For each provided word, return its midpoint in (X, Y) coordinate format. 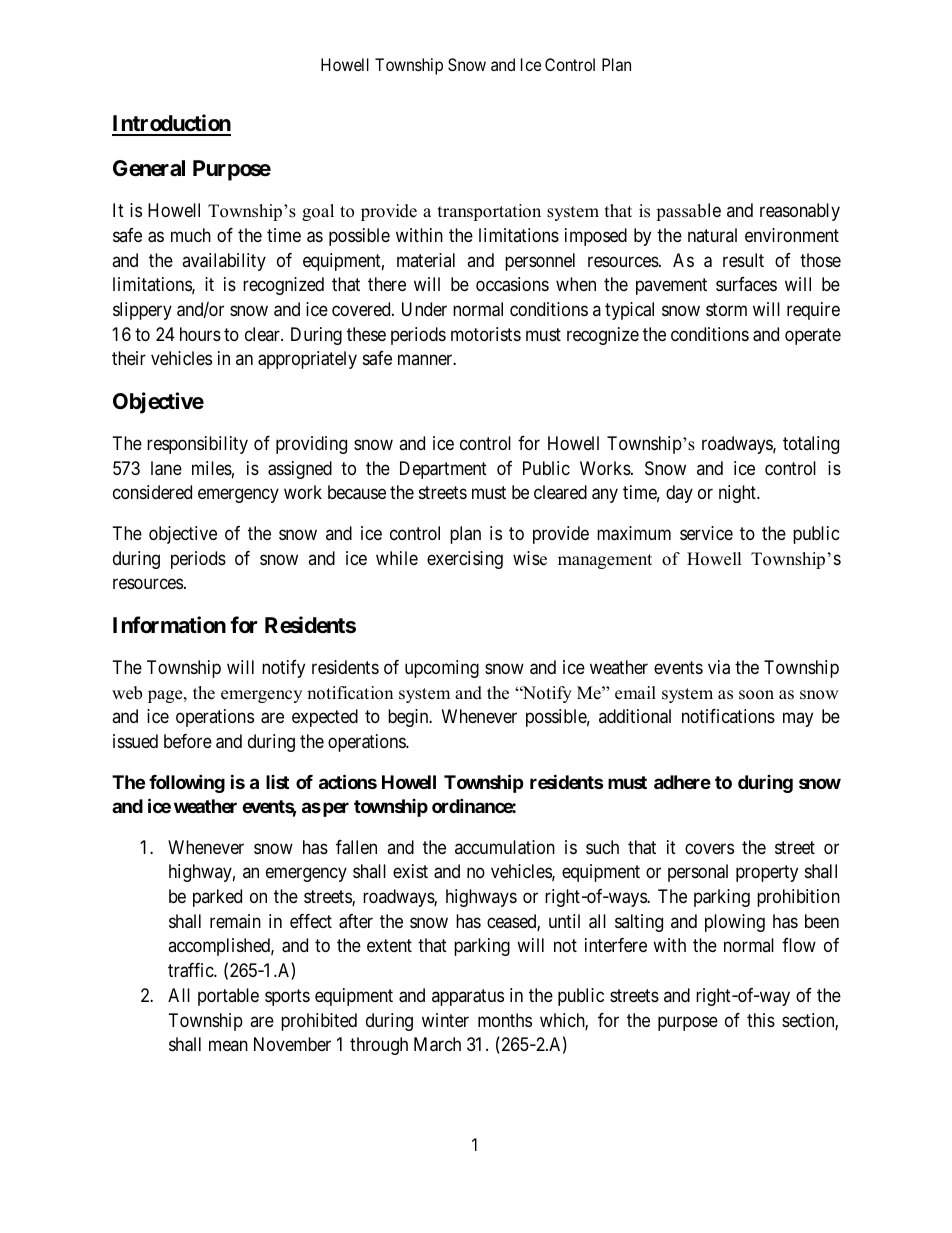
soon (756, 695)
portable (228, 997)
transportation (489, 212)
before (188, 741)
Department (443, 470)
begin (409, 718)
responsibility (197, 445)
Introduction (171, 124)
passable (688, 212)
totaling (811, 445)
